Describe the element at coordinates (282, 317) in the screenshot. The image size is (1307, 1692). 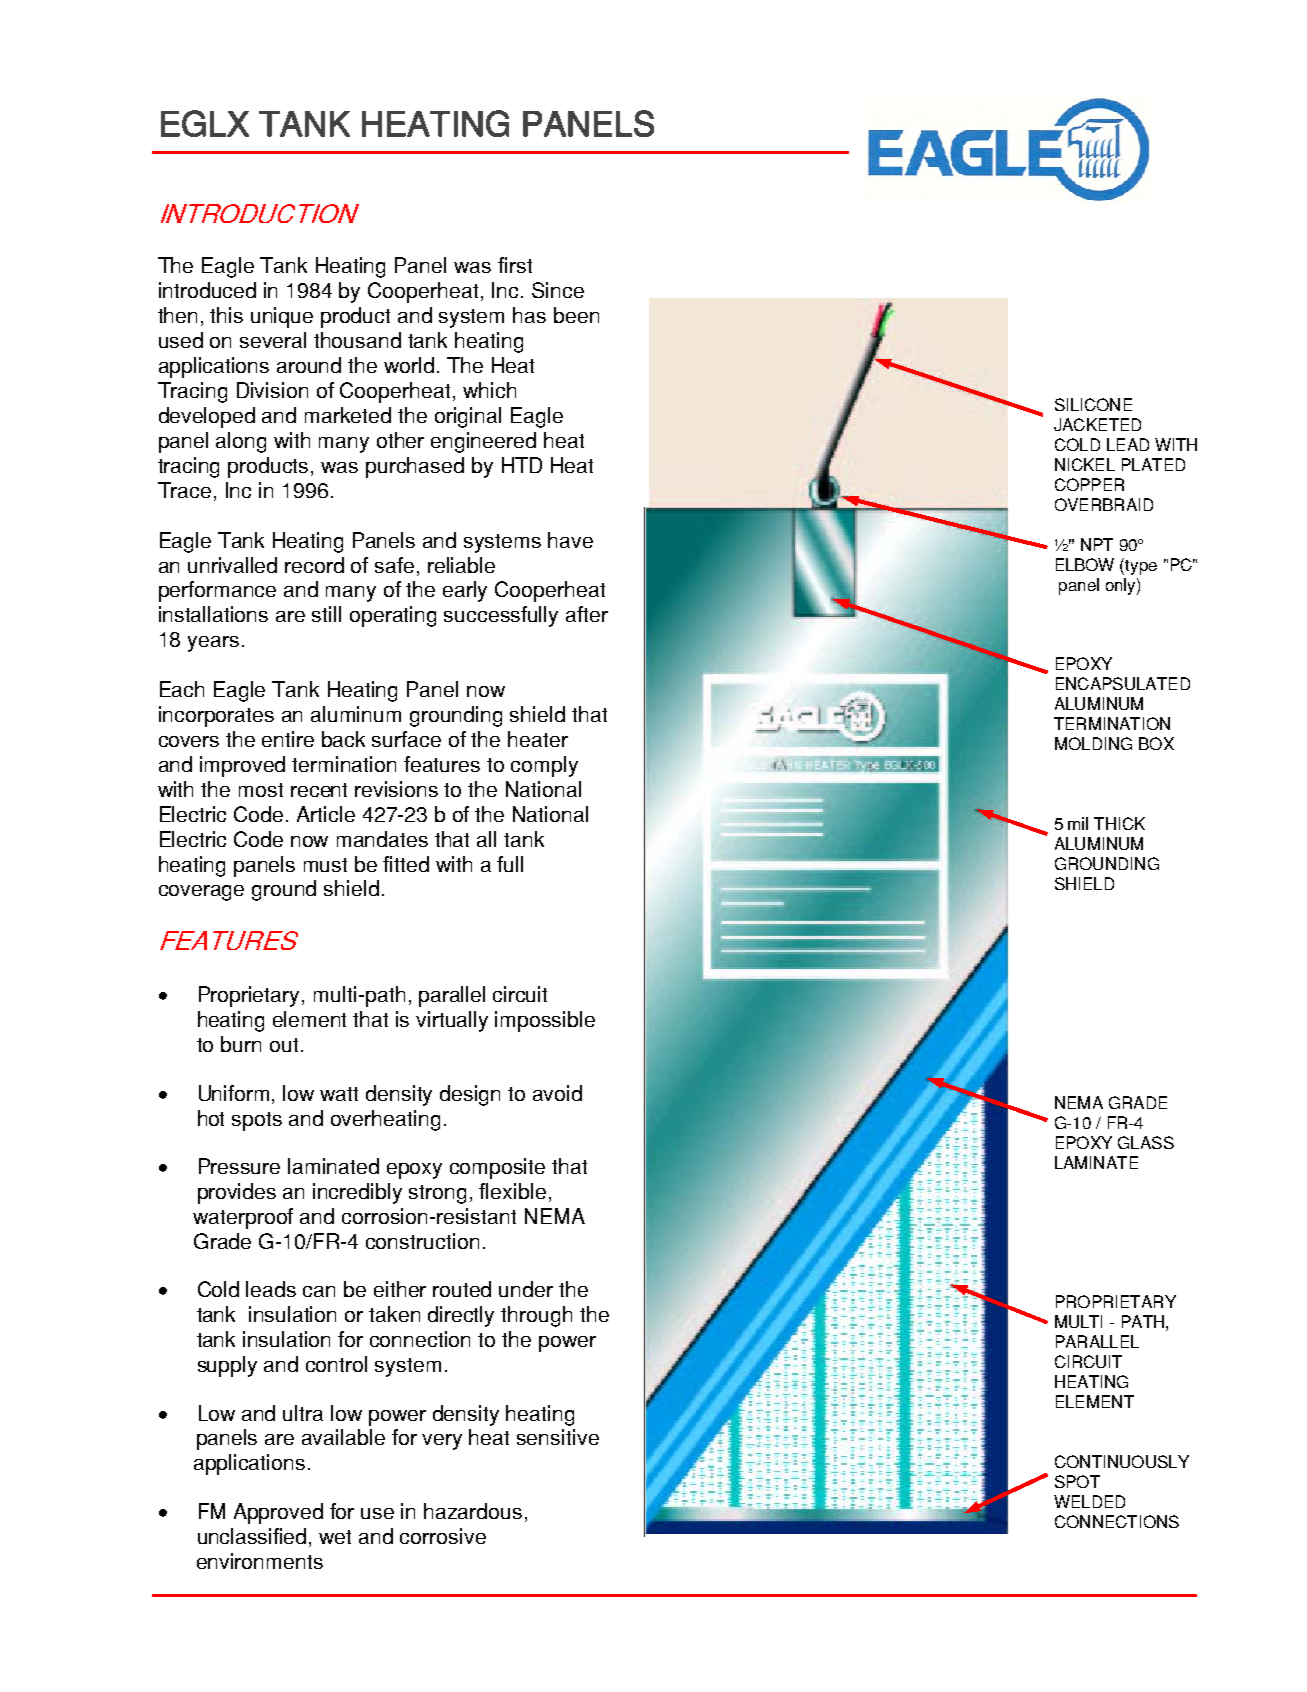
I see `unique` at that location.
